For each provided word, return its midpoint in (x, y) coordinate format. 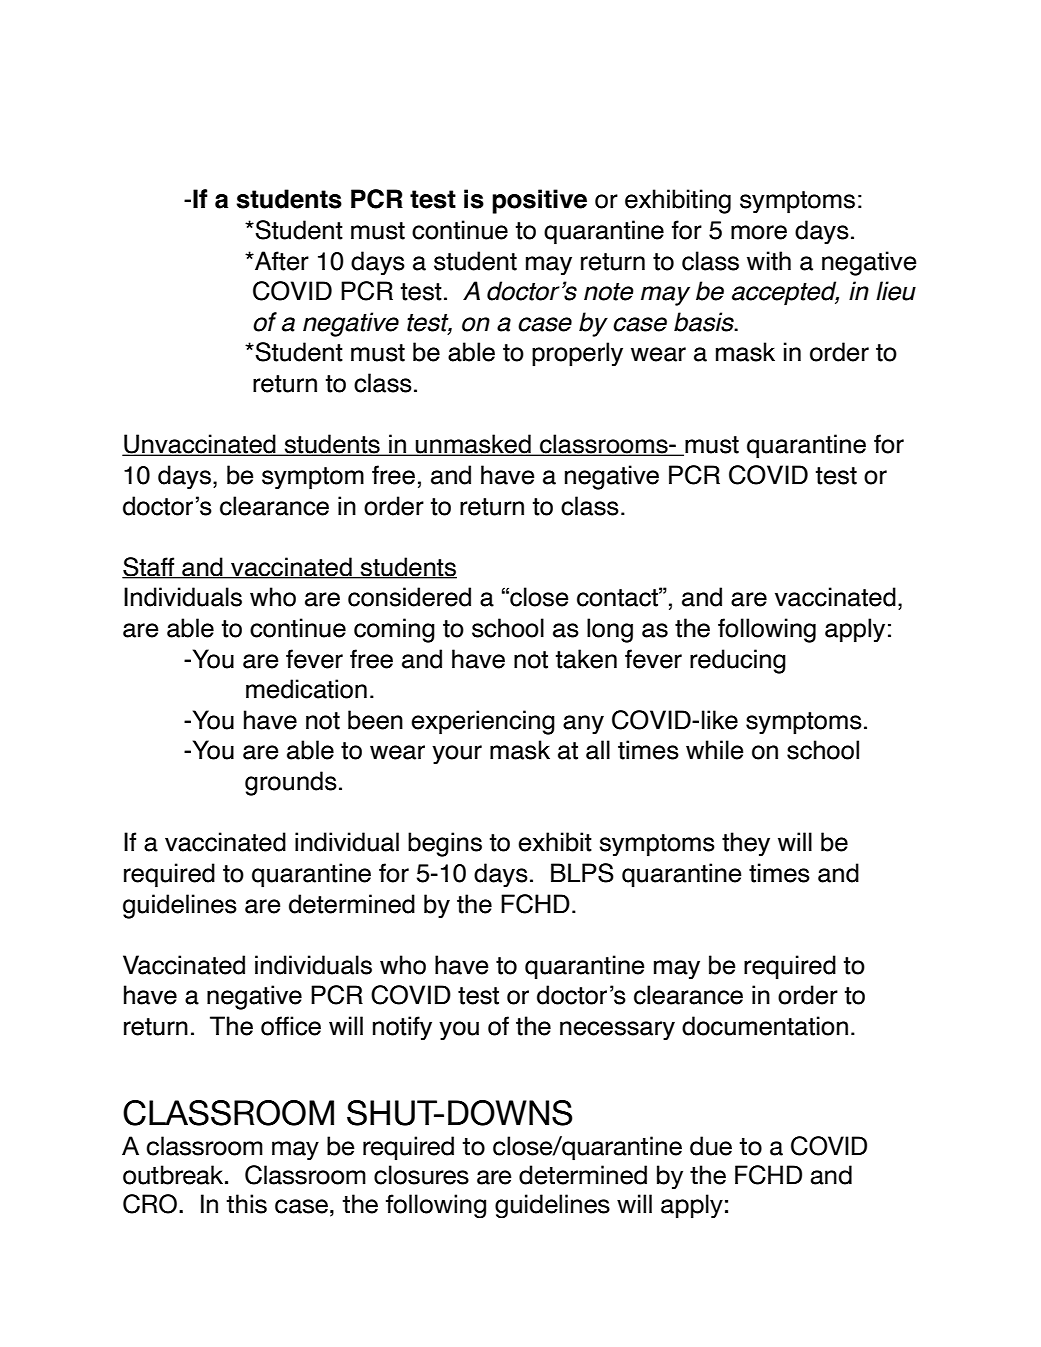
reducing (738, 661)
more (759, 232)
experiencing (483, 722)
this (246, 1204)
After (281, 261)
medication (306, 689)
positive (539, 201)
